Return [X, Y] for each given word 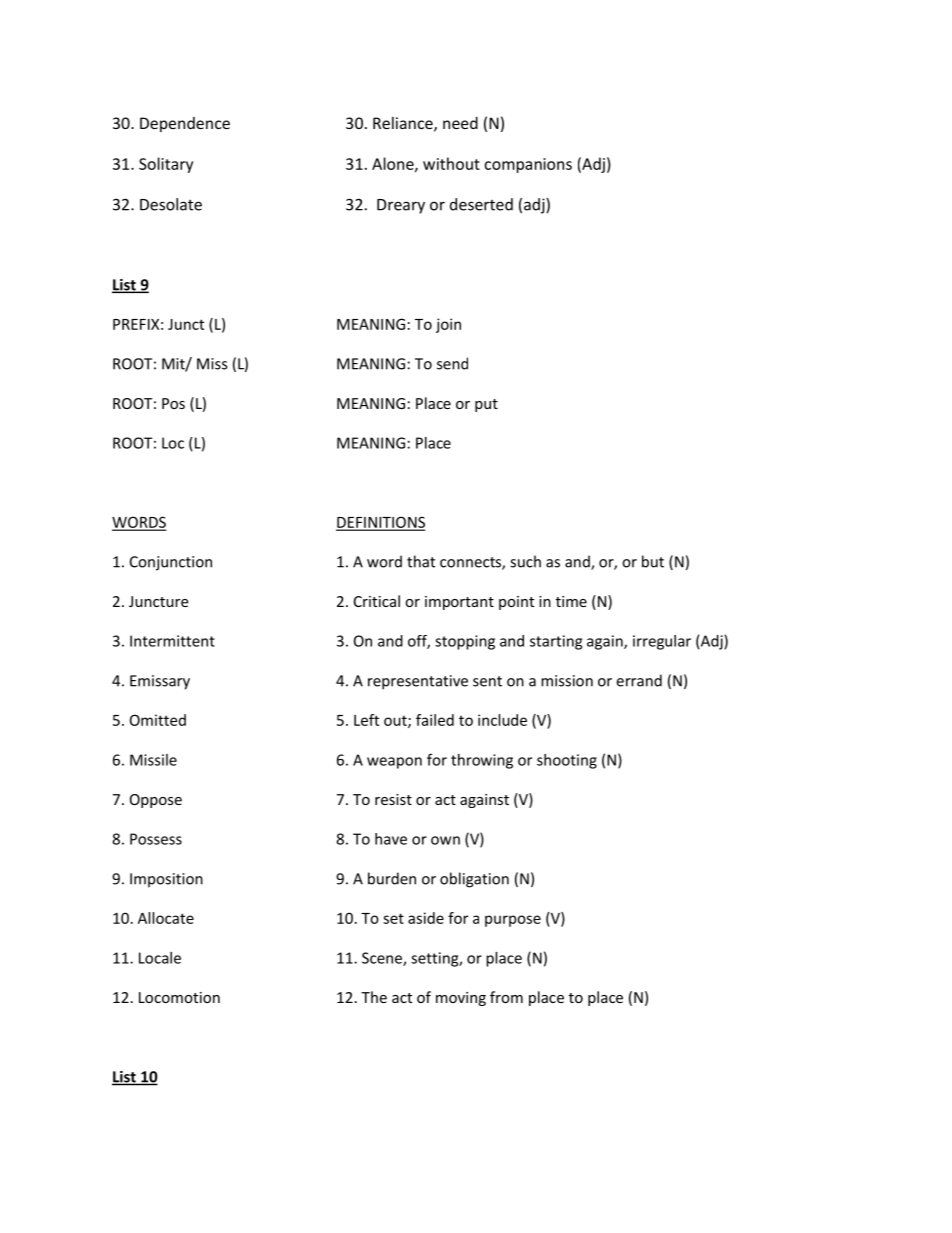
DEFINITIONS [380, 523]
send [452, 363]
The [374, 997]
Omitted [158, 720]
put [486, 405]
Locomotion [179, 997]
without [451, 163]
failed [435, 720]
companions [528, 165]
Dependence [185, 124]
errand [639, 680]
